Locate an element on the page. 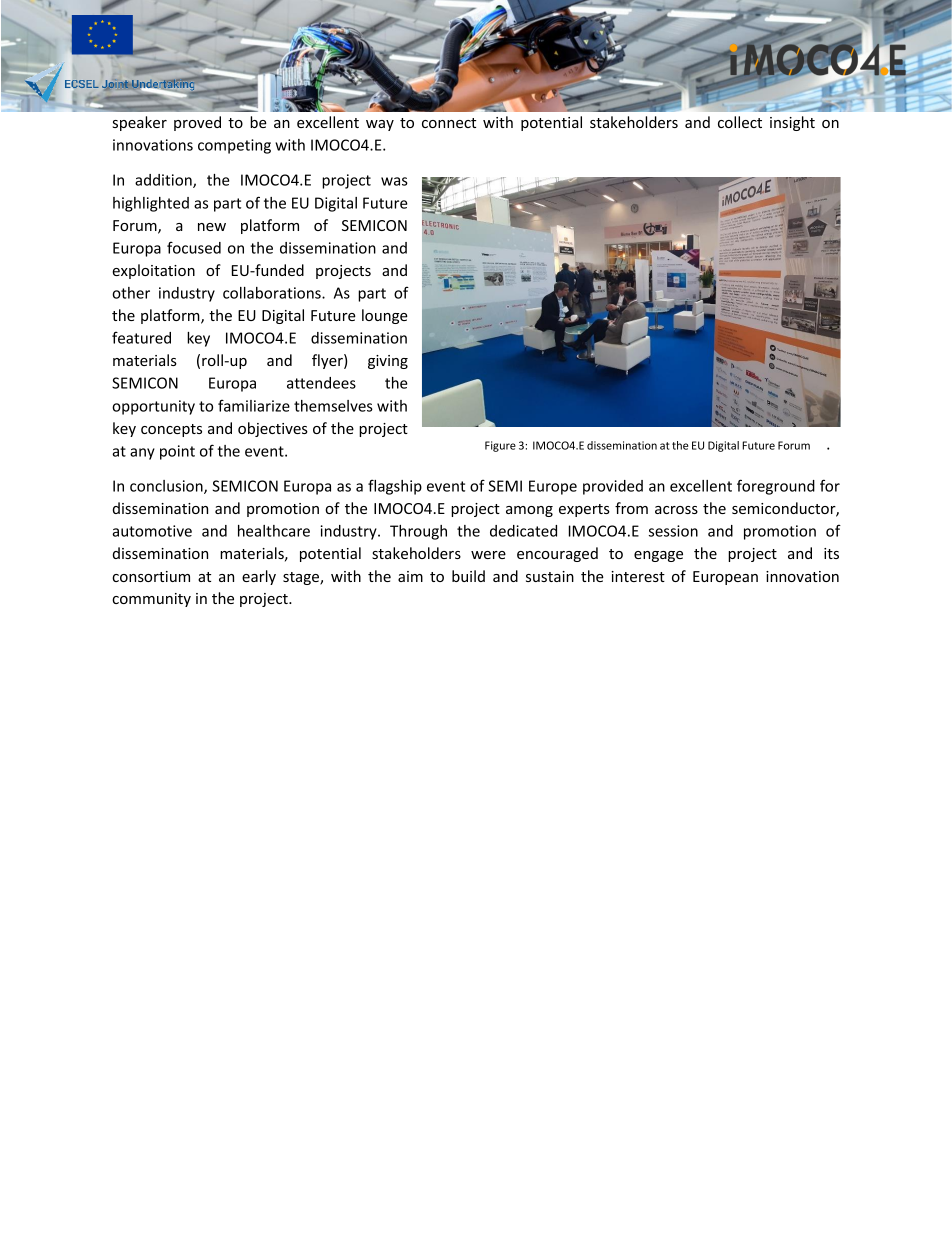 This image has height=1233, width=952. build is located at coordinates (468, 576).
